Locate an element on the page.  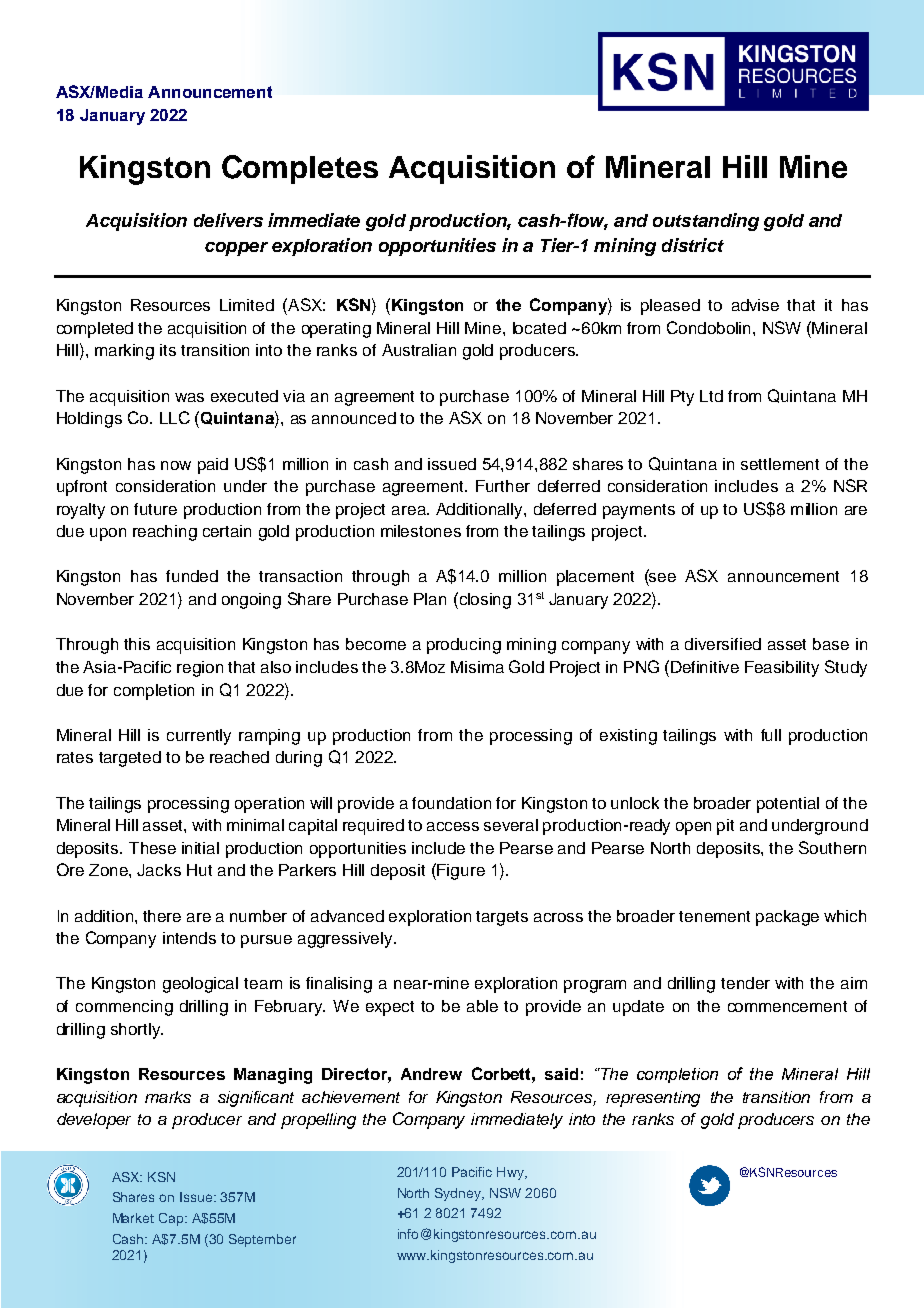
delivers is located at coordinates (228, 220).
